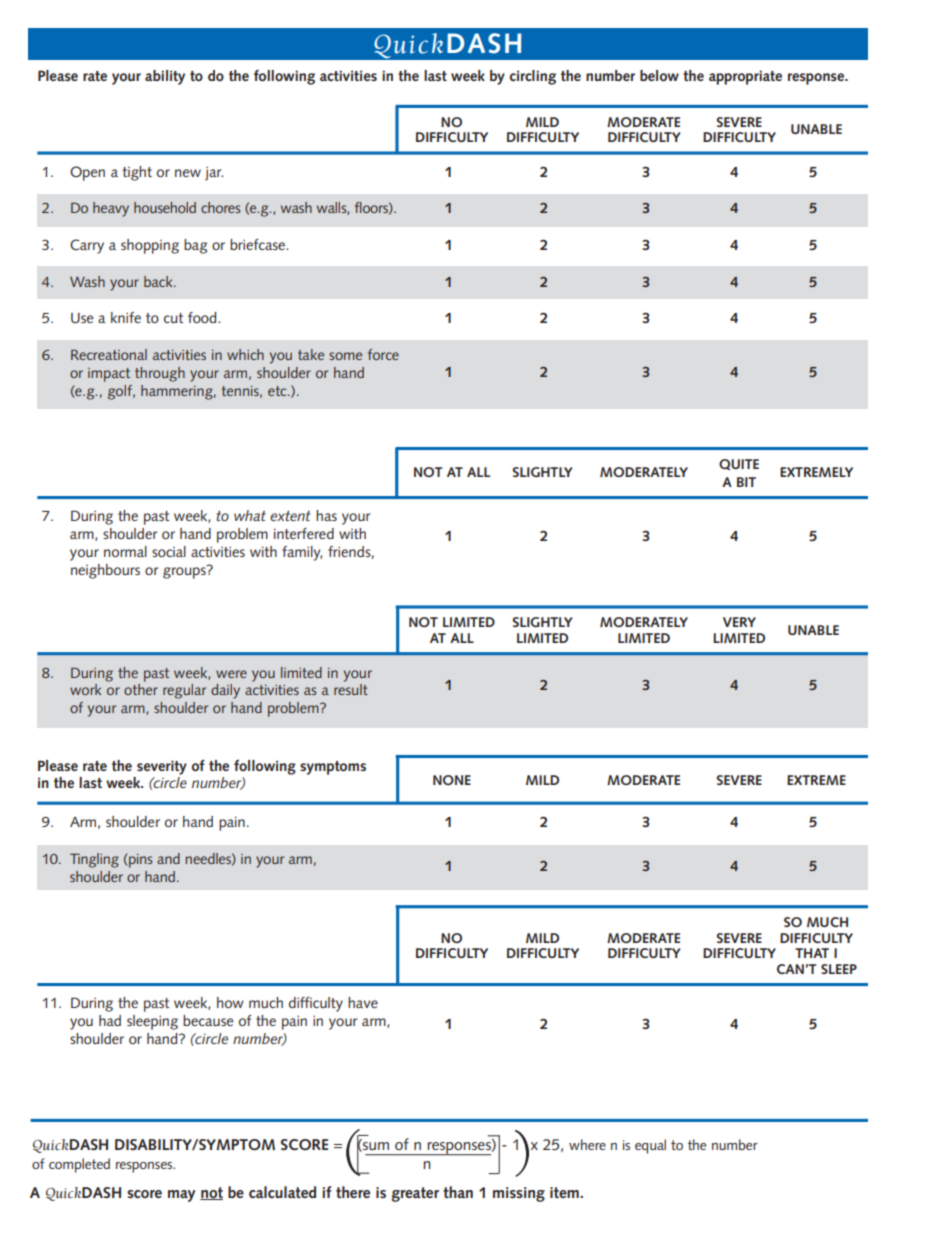 Image resolution: width=952 pixels, height=1233 pixels. I want to click on new, so click(188, 173).
